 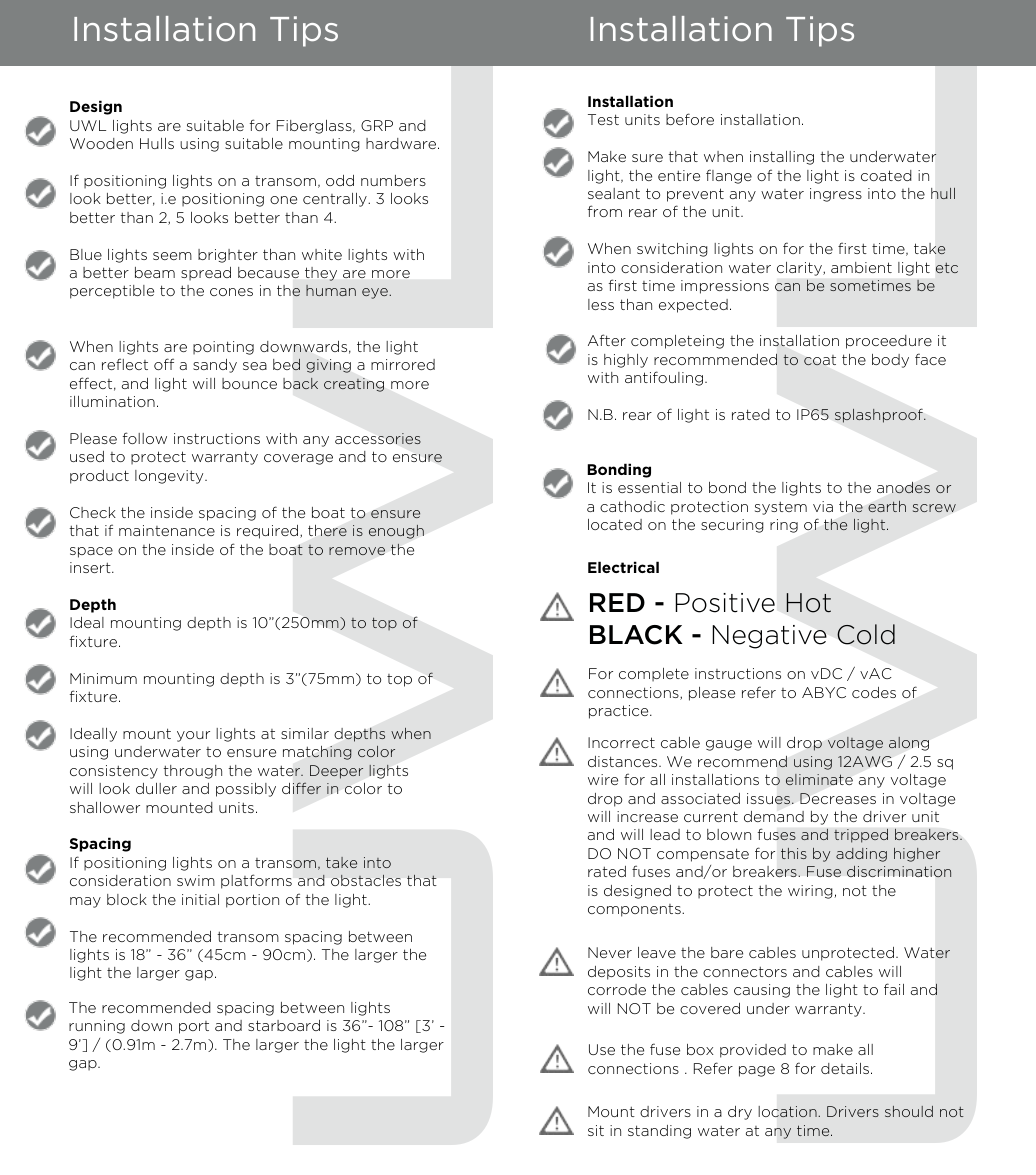 I want to click on running, so click(x=97, y=1027).
